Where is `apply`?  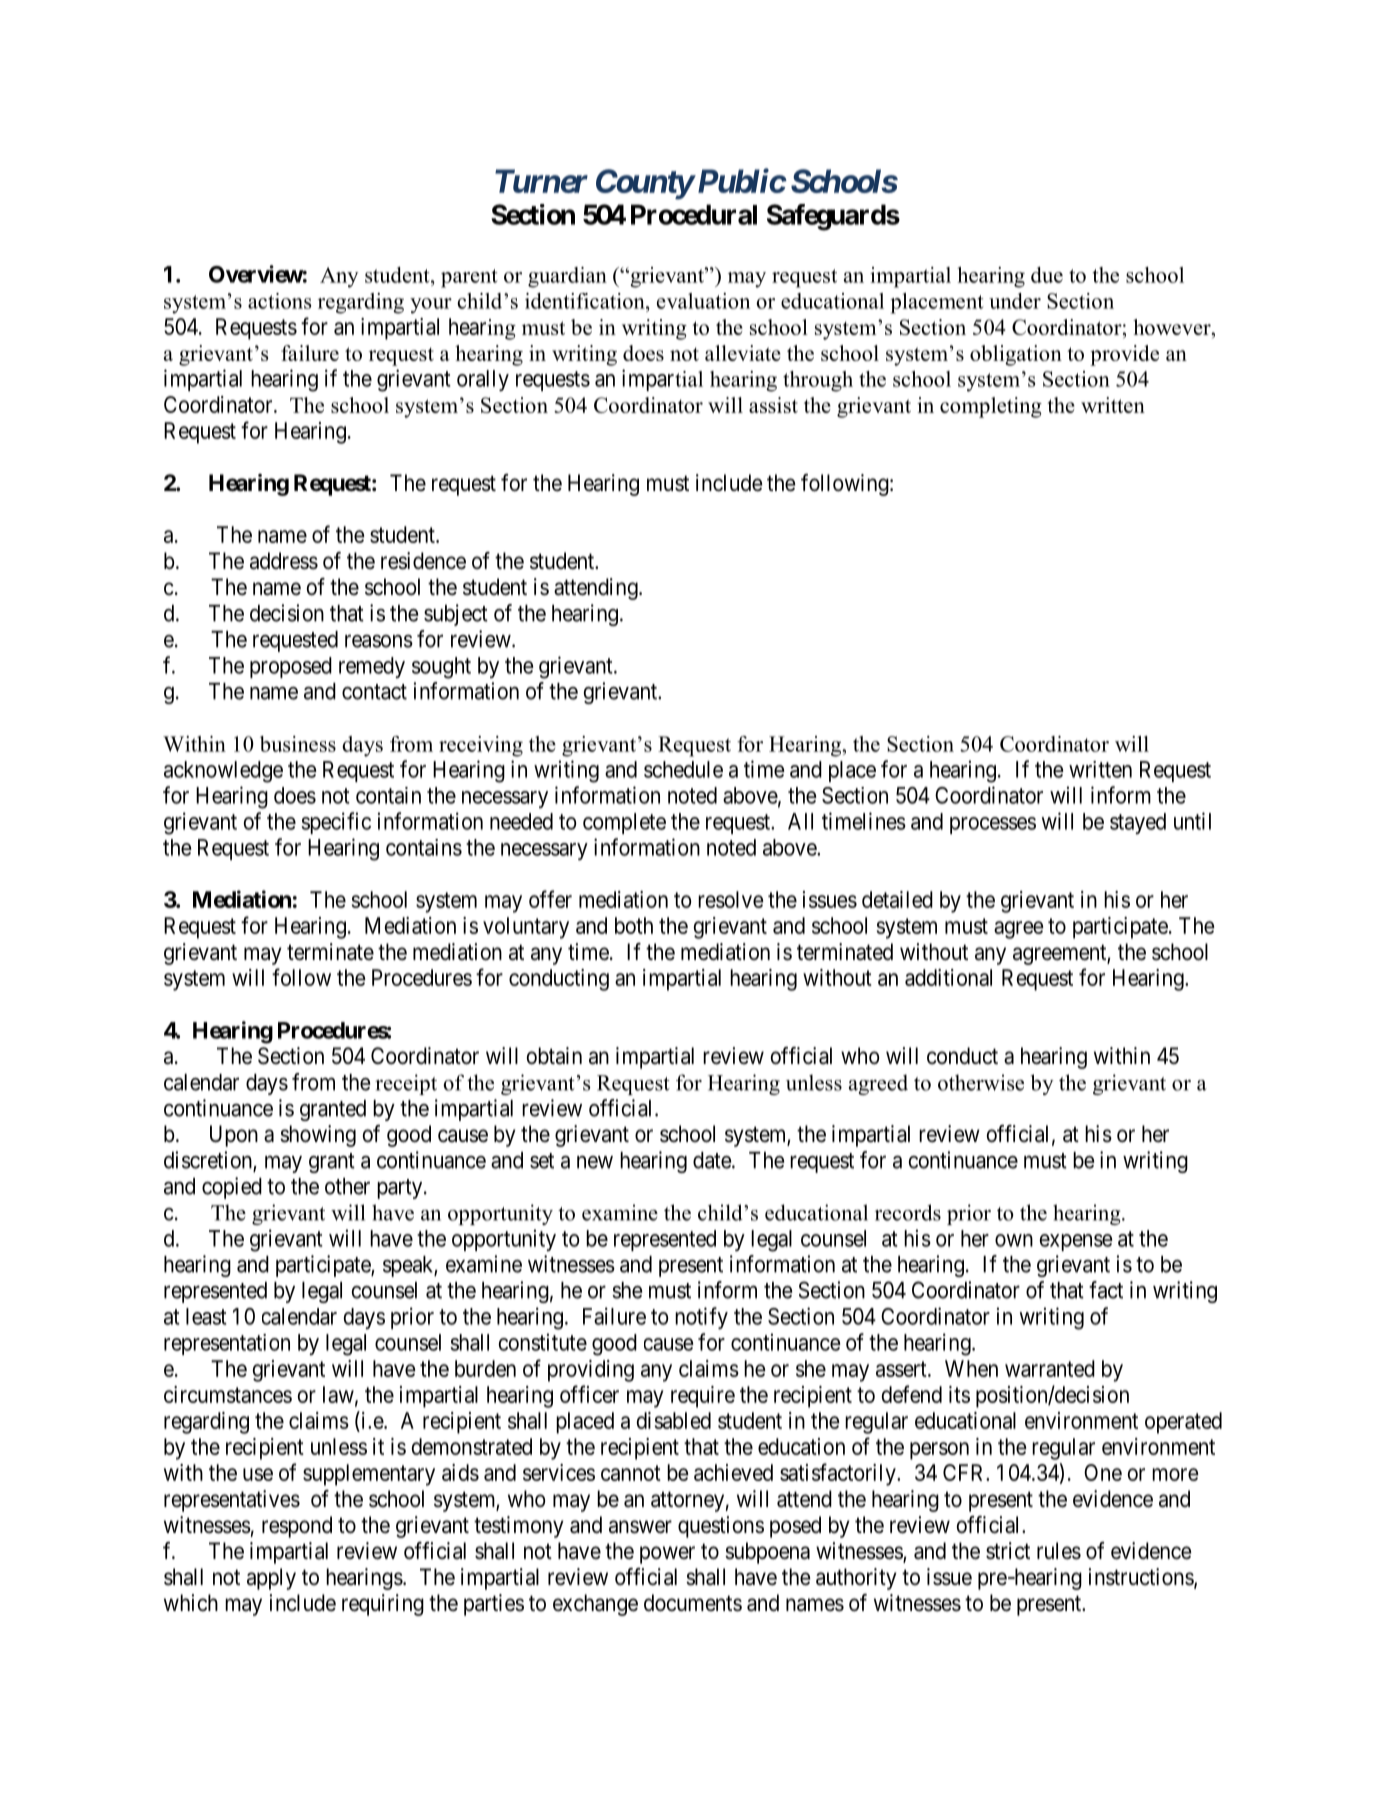 apply is located at coordinates (271, 1579).
